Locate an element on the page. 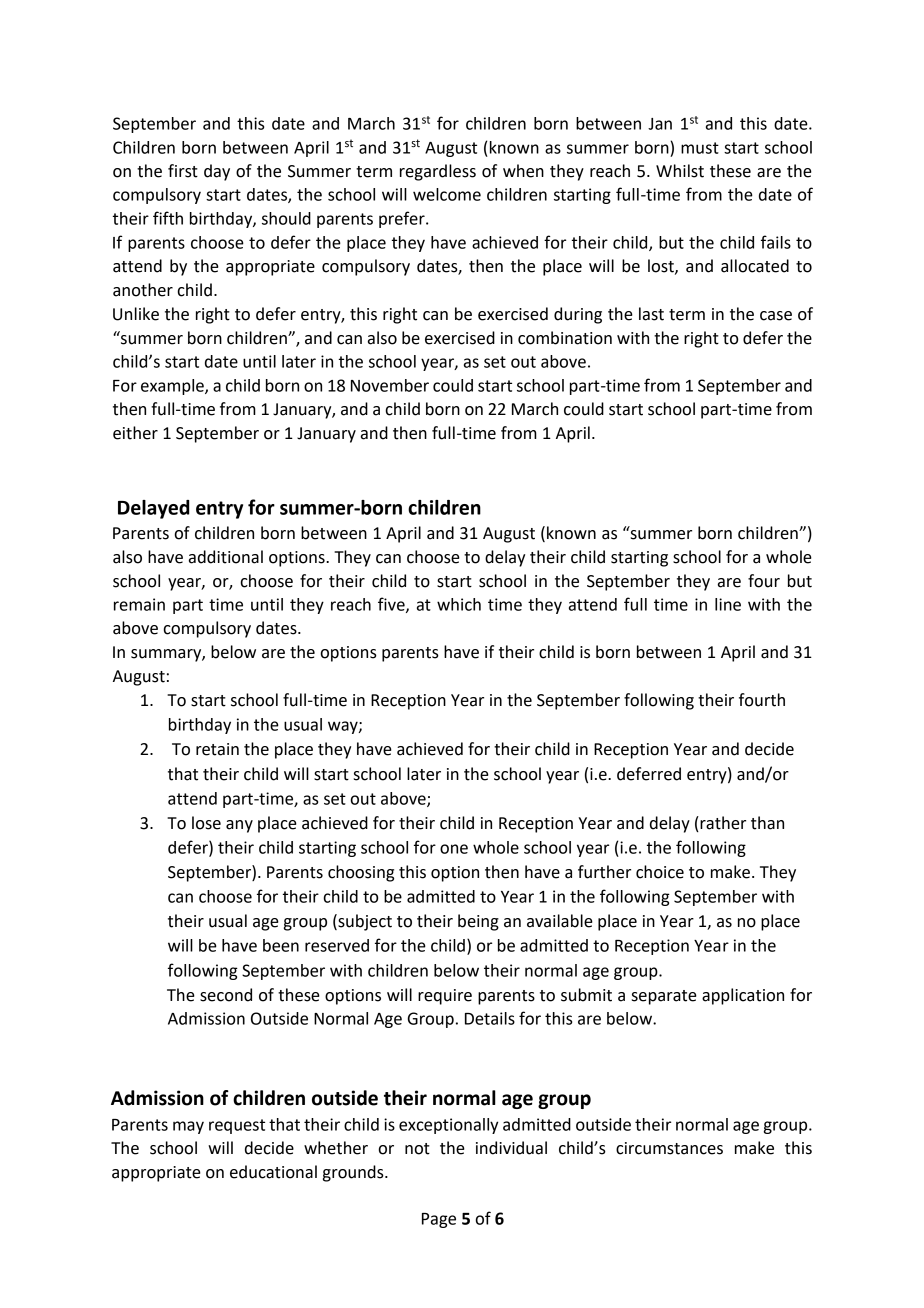 This image has width=924, height=1308. first is located at coordinates (183, 171).
